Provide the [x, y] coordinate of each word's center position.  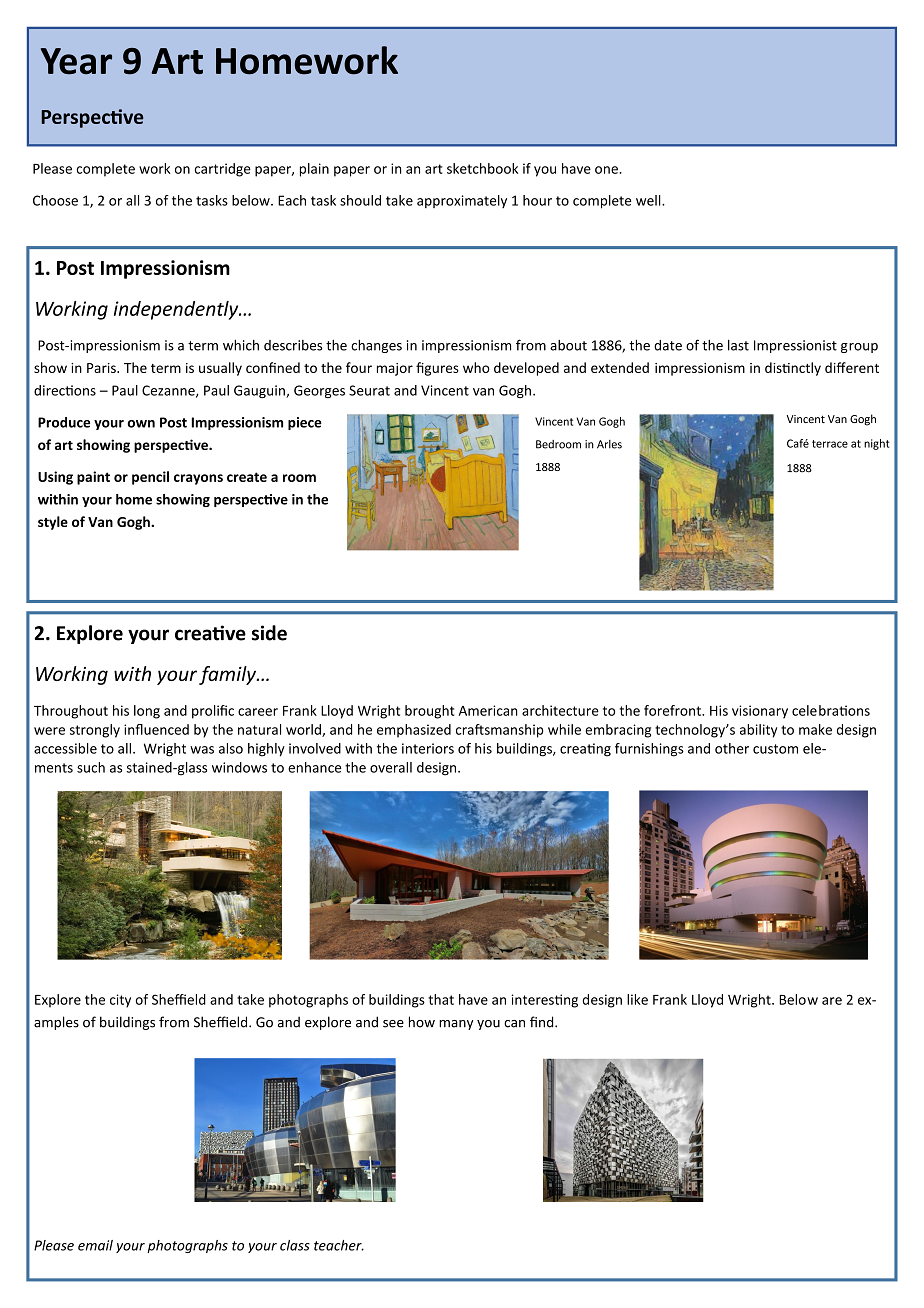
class [295, 1245]
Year [76, 61]
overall [391, 767]
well [649, 200]
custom [775, 749]
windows [239, 767]
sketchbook [482, 168]
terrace [830, 444]
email [95, 1245]
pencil [150, 478]
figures [437, 369]
